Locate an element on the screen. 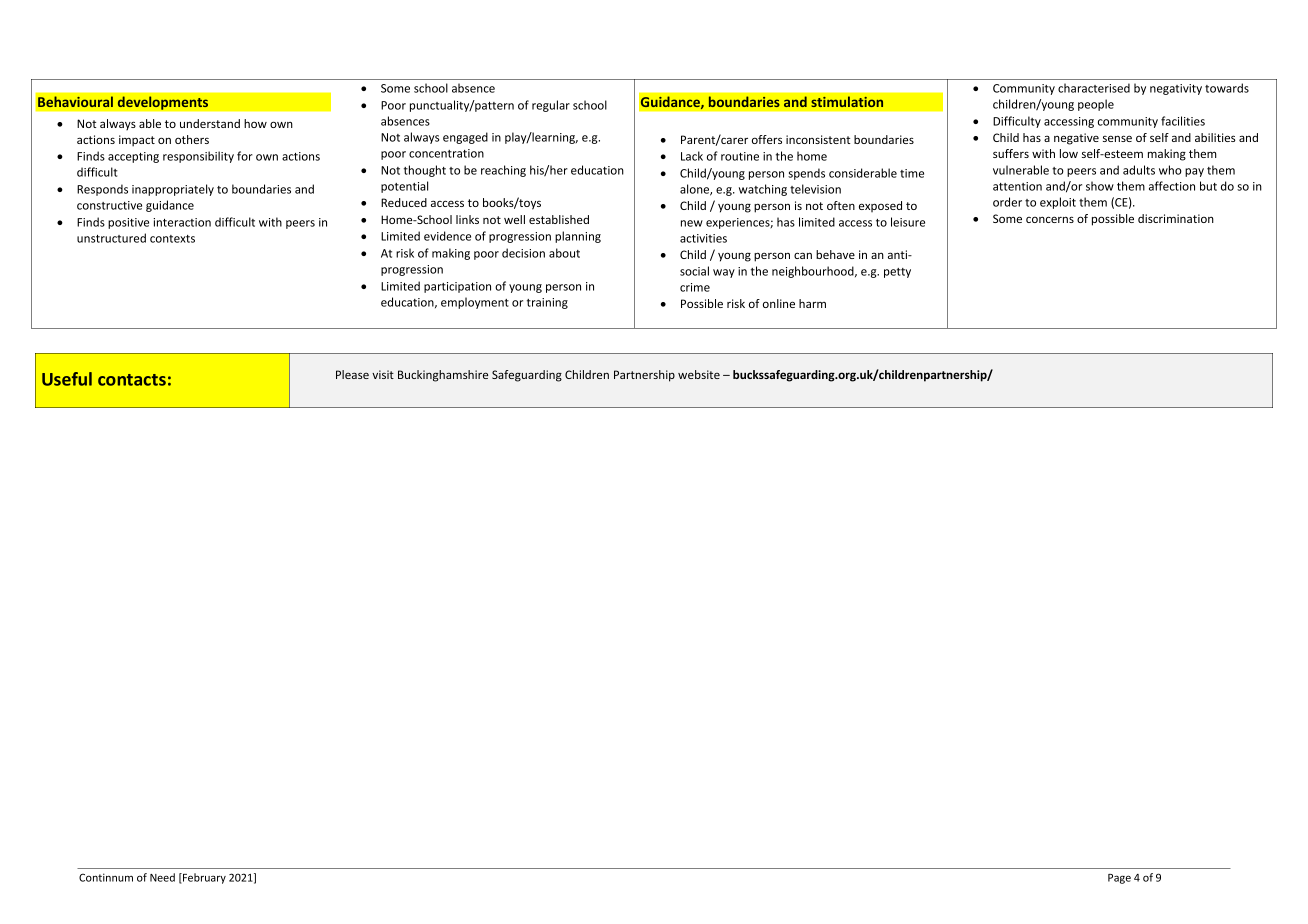 This screenshot has height=924, width=1308. regular is located at coordinates (551, 106).
